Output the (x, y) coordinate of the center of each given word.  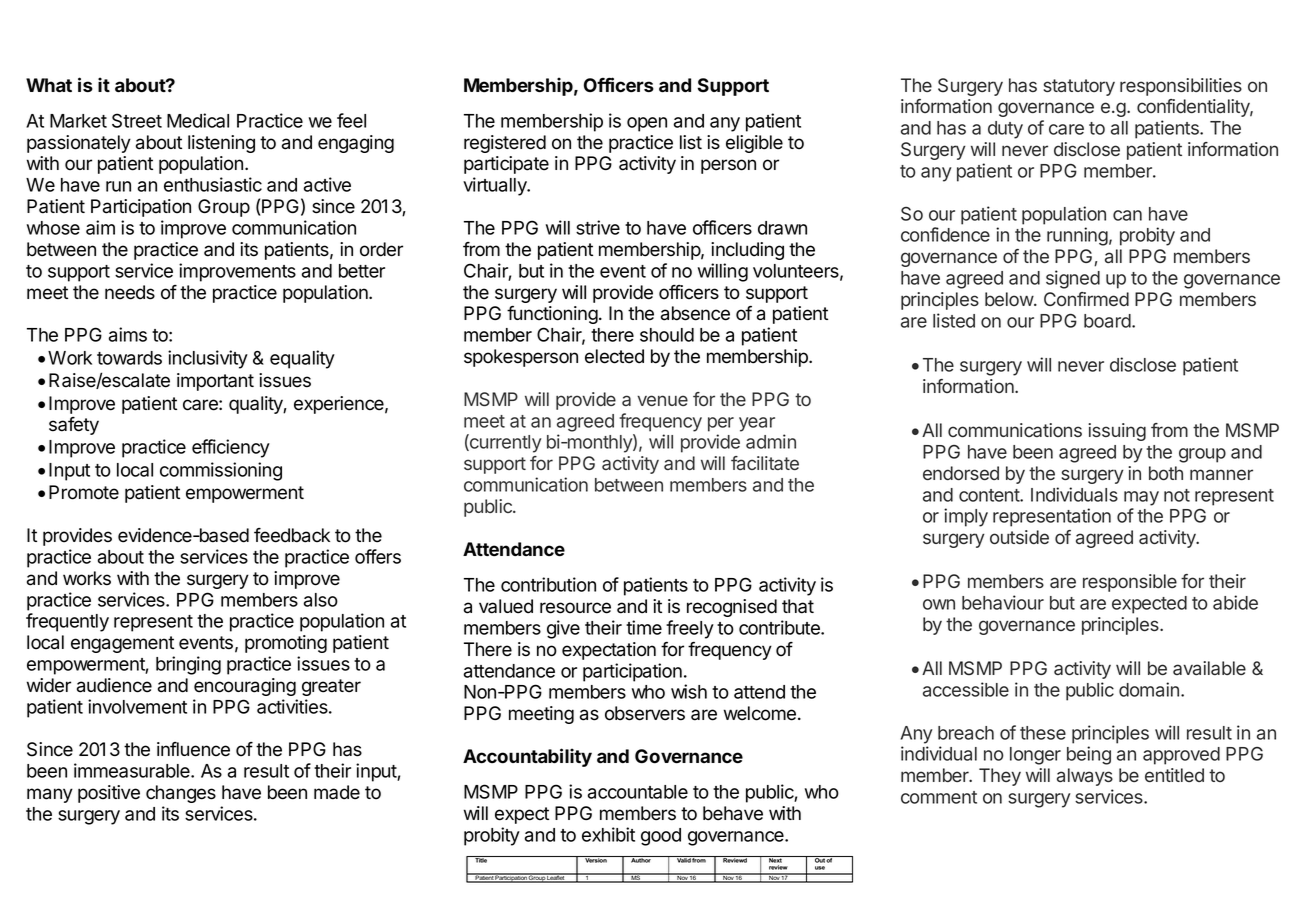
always (1085, 777)
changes (181, 794)
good (661, 837)
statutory (1079, 87)
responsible (1130, 583)
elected (614, 356)
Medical (198, 120)
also (321, 600)
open (647, 124)
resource (575, 608)
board (1108, 321)
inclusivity (208, 359)
